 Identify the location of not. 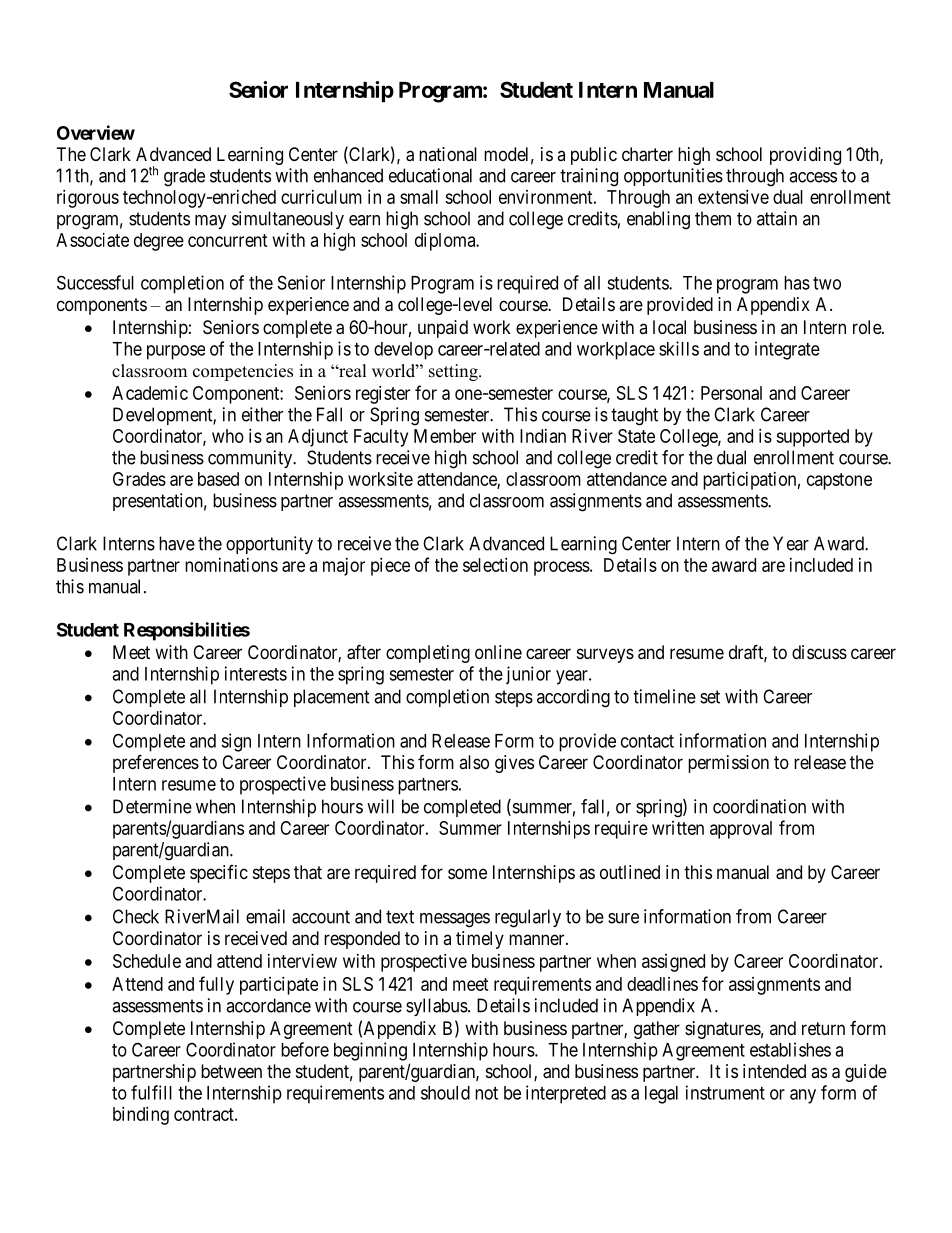
(486, 1093).
